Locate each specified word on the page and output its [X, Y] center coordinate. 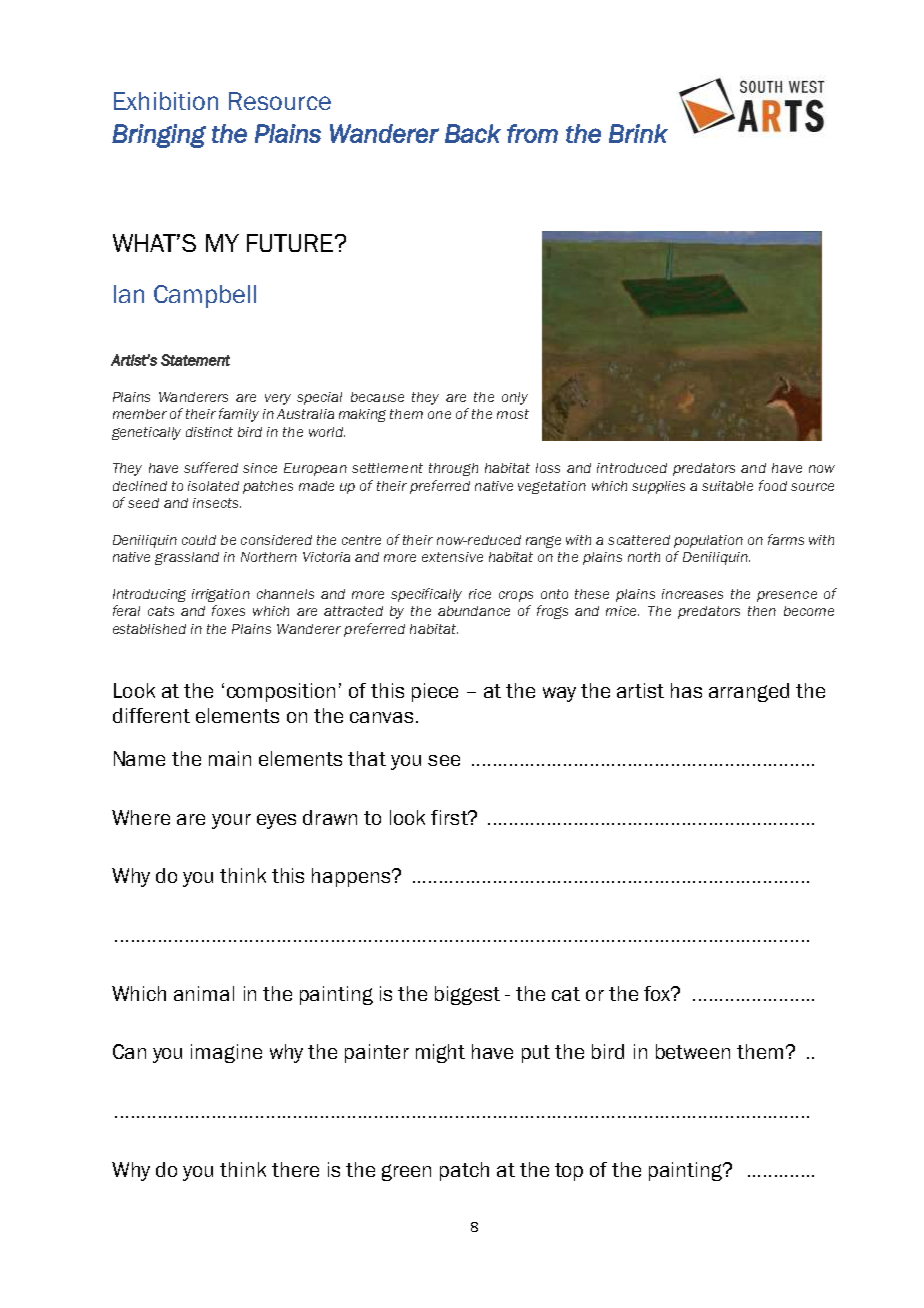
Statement [195, 360]
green [406, 1172]
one [439, 415]
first [450, 817]
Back [473, 133]
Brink [638, 133]
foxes [228, 610]
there [295, 1169]
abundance [474, 611]
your [231, 821]
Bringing [159, 136]
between [693, 1051]
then [762, 611]
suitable [727, 486]
